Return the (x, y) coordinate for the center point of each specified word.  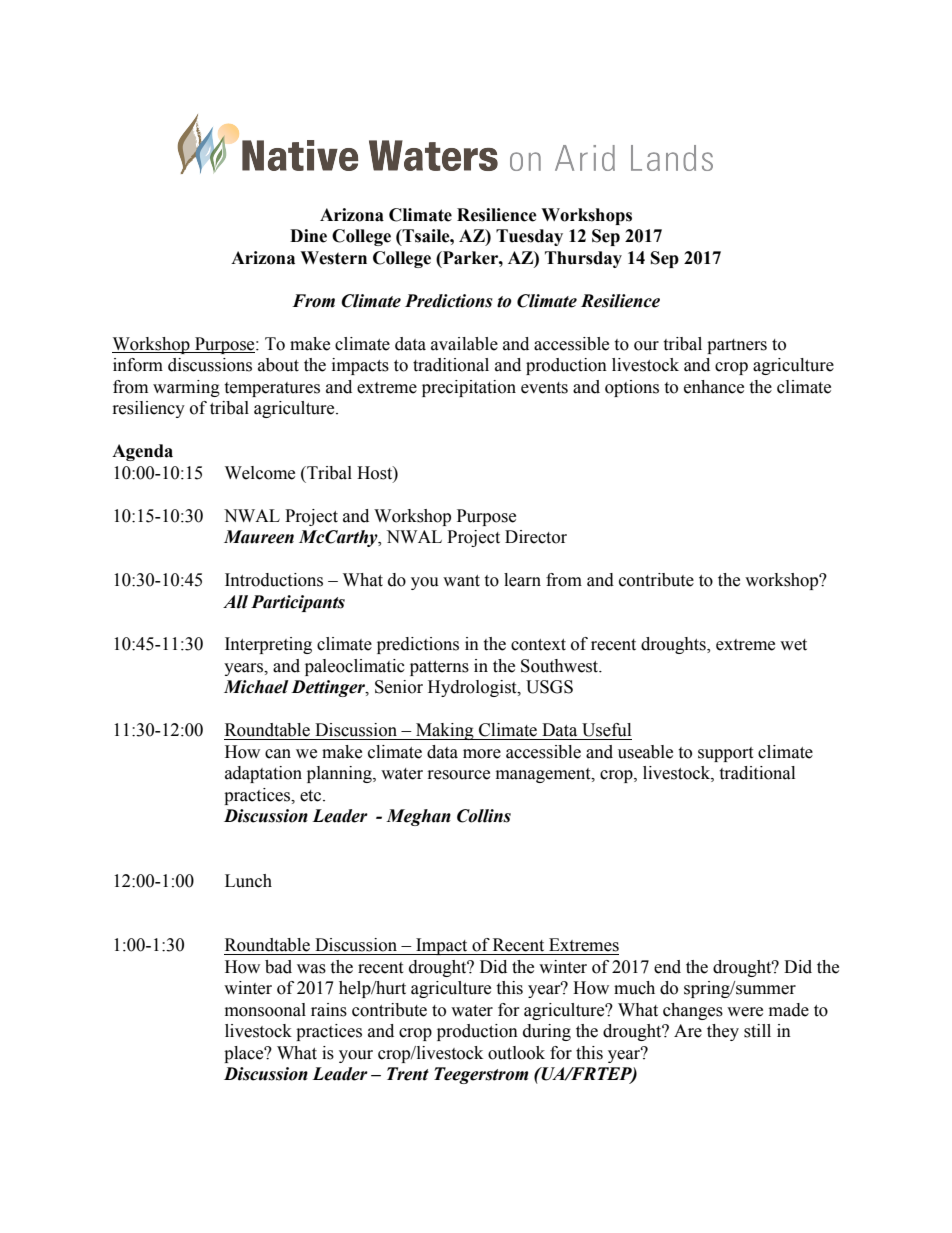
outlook (516, 1053)
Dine (308, 236)
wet (793, 645)
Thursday (583, 259)
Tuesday (529, 237)
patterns (439, 668)
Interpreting (268, 645)
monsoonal (265, 1010)
